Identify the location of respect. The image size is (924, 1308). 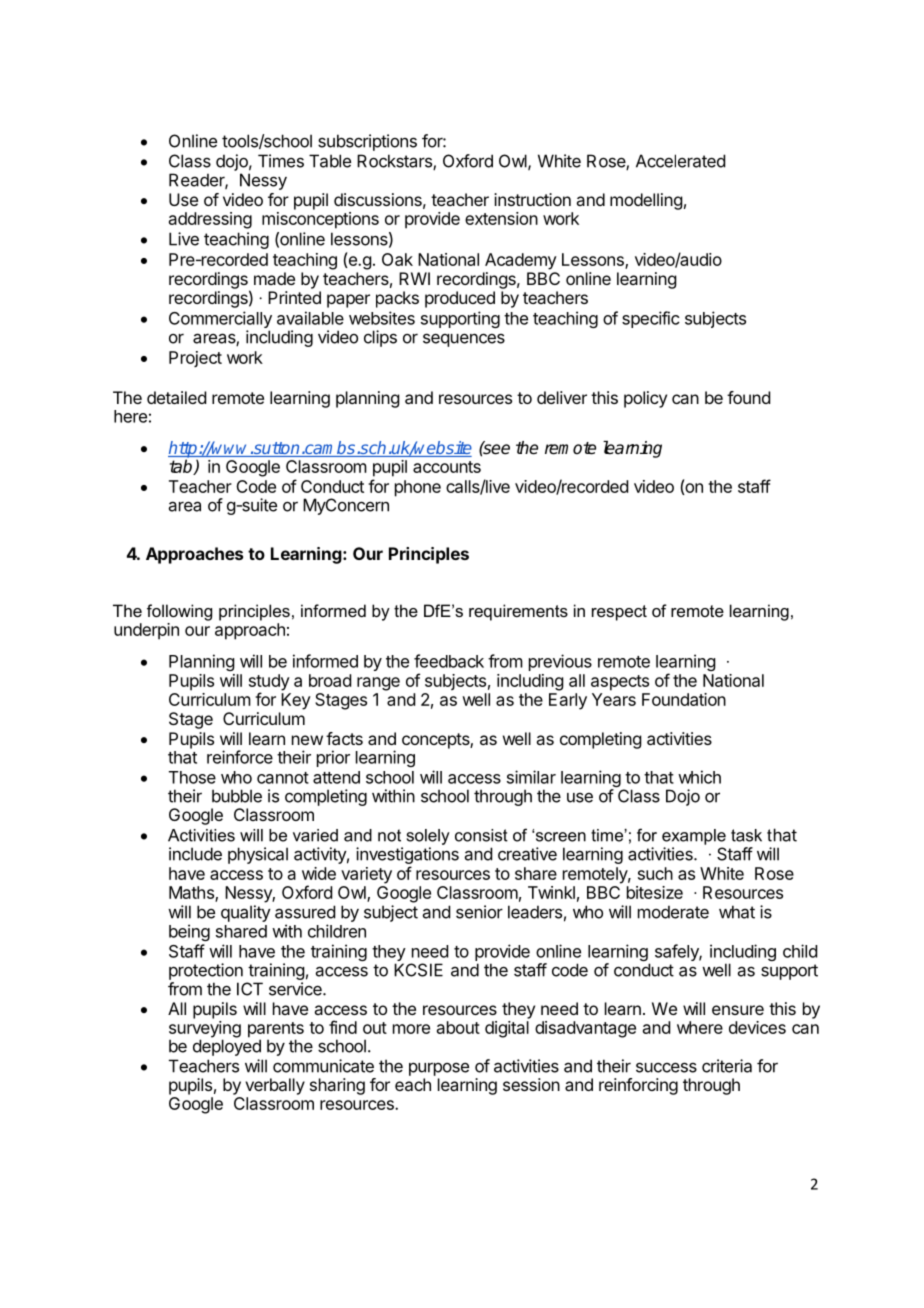
(619, 613).
